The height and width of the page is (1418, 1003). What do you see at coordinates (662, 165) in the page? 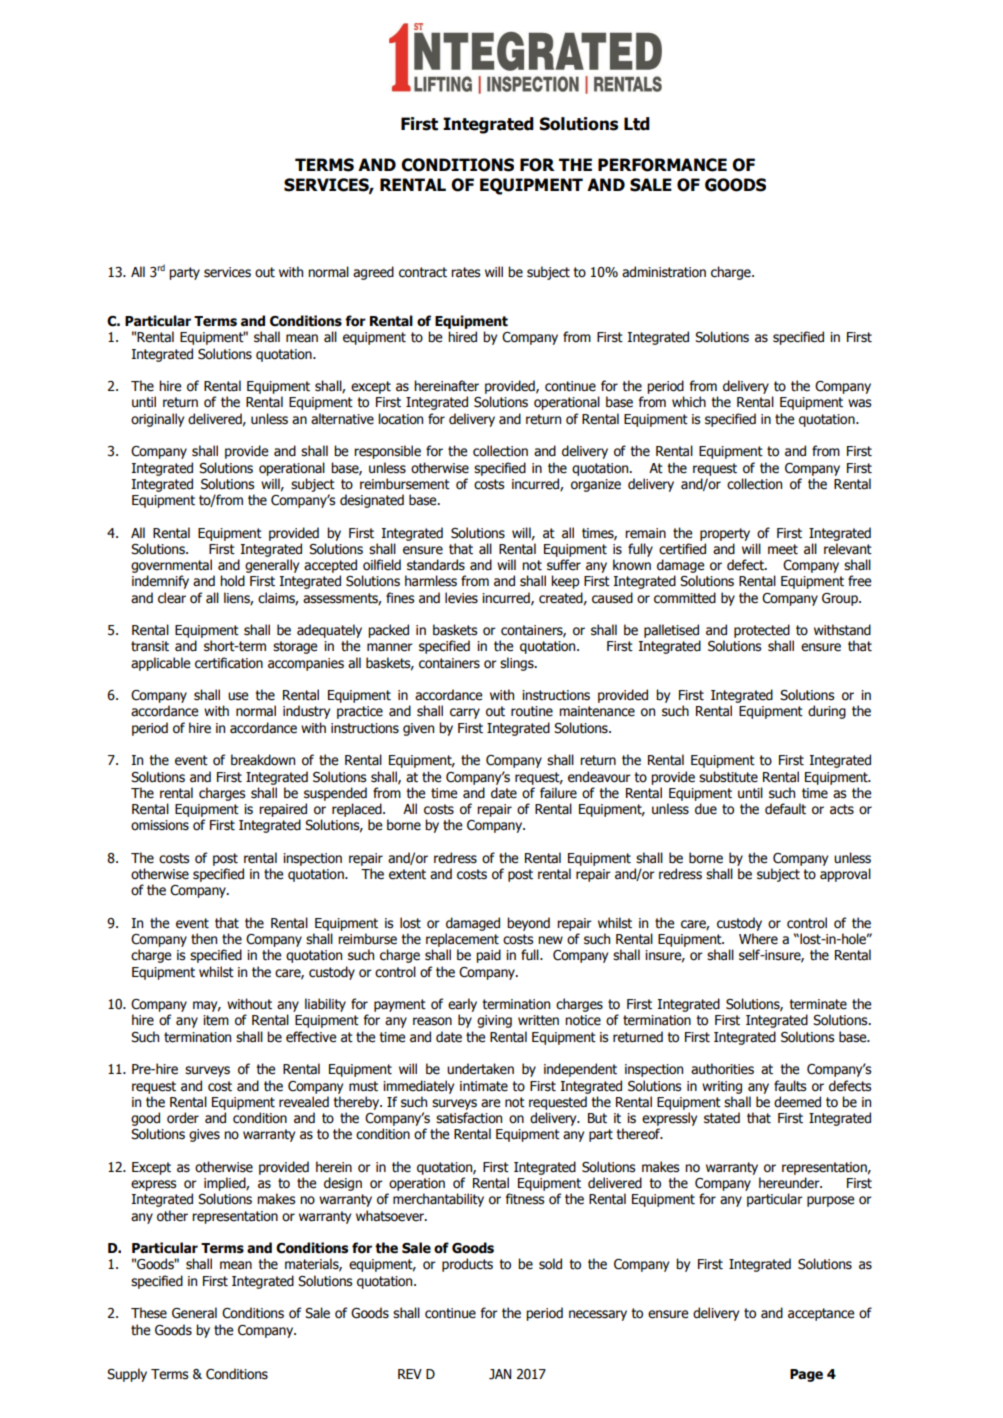
I see `PERFORMANCE` at bounding box center [662, 165].
